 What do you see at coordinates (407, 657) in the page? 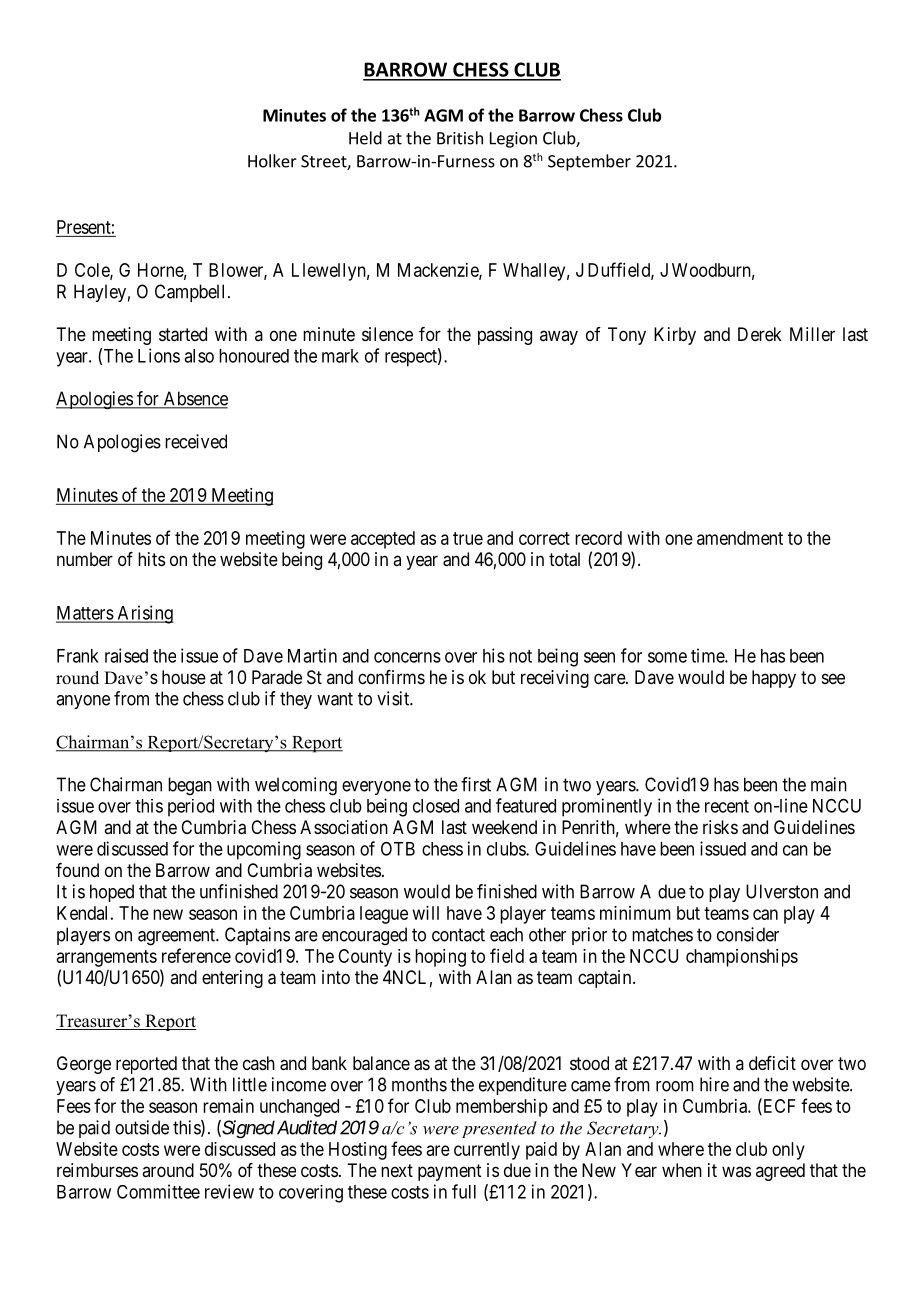
I see `concerns` at bounding box center [407, 657].
